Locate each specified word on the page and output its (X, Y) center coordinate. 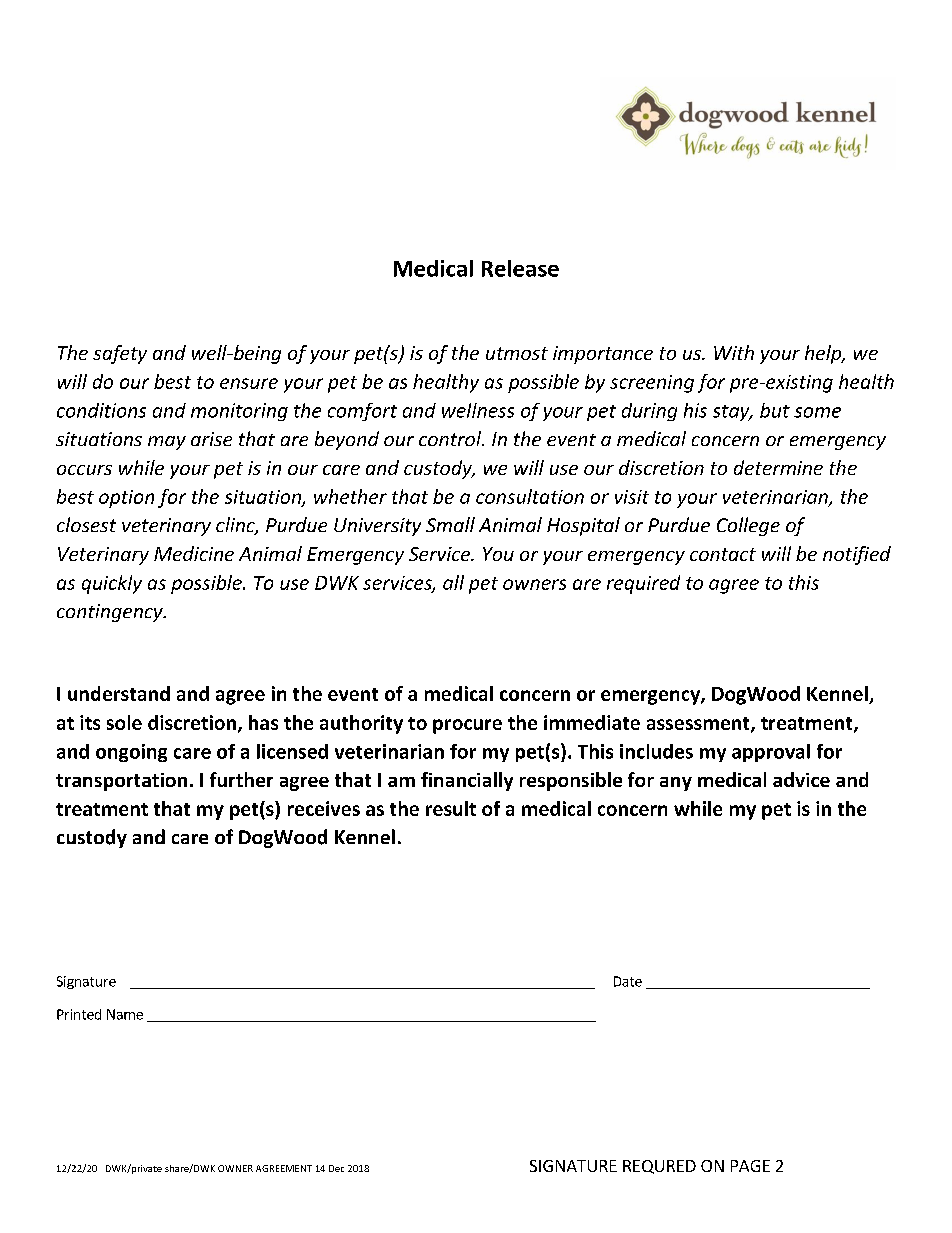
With (734, 352)
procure (467, 726)
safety (120, 354)
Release (520, 268)
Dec (336, 1168)
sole (124, 722)
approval (771, 753)
